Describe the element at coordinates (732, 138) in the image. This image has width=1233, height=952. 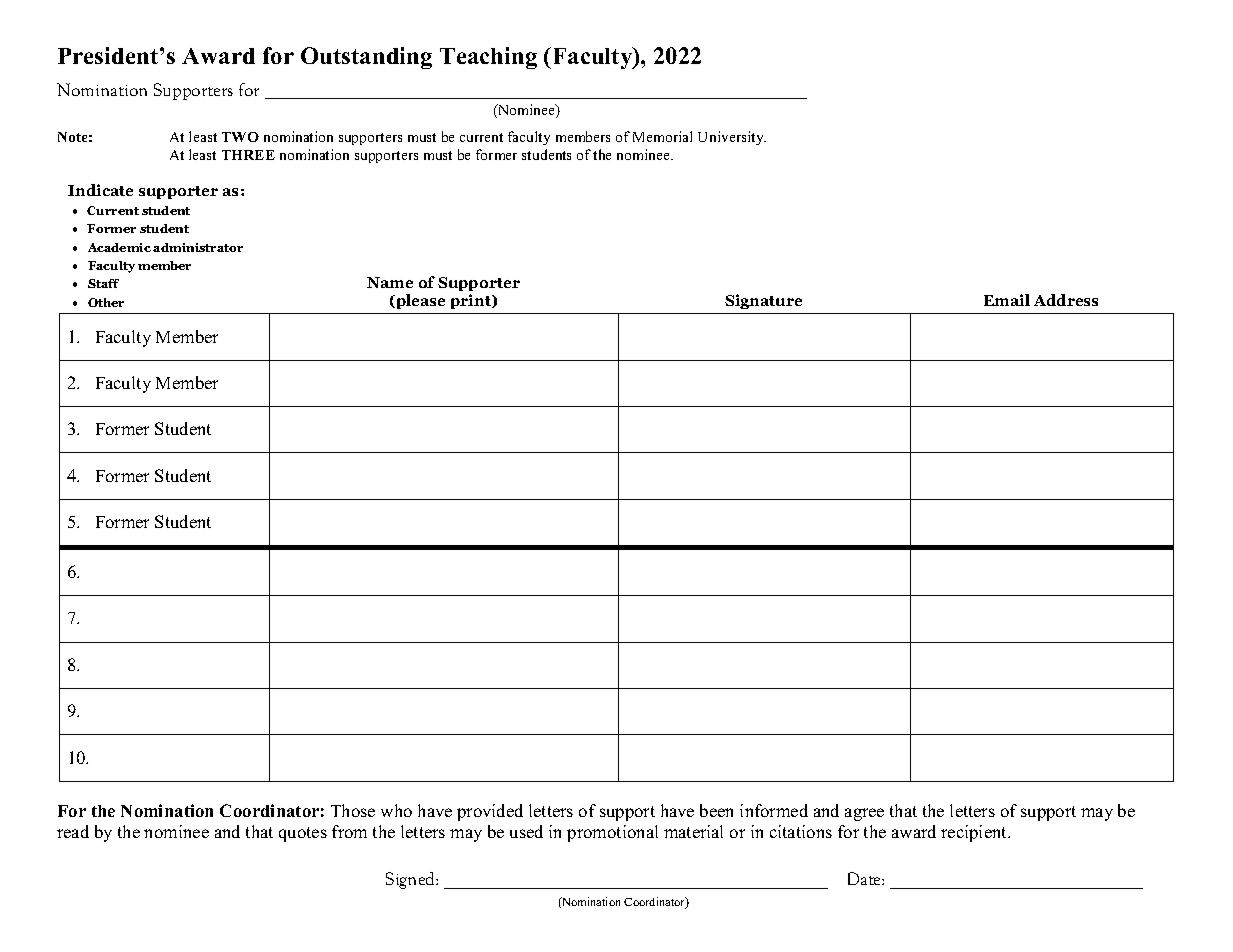
I see `University` at that location.
